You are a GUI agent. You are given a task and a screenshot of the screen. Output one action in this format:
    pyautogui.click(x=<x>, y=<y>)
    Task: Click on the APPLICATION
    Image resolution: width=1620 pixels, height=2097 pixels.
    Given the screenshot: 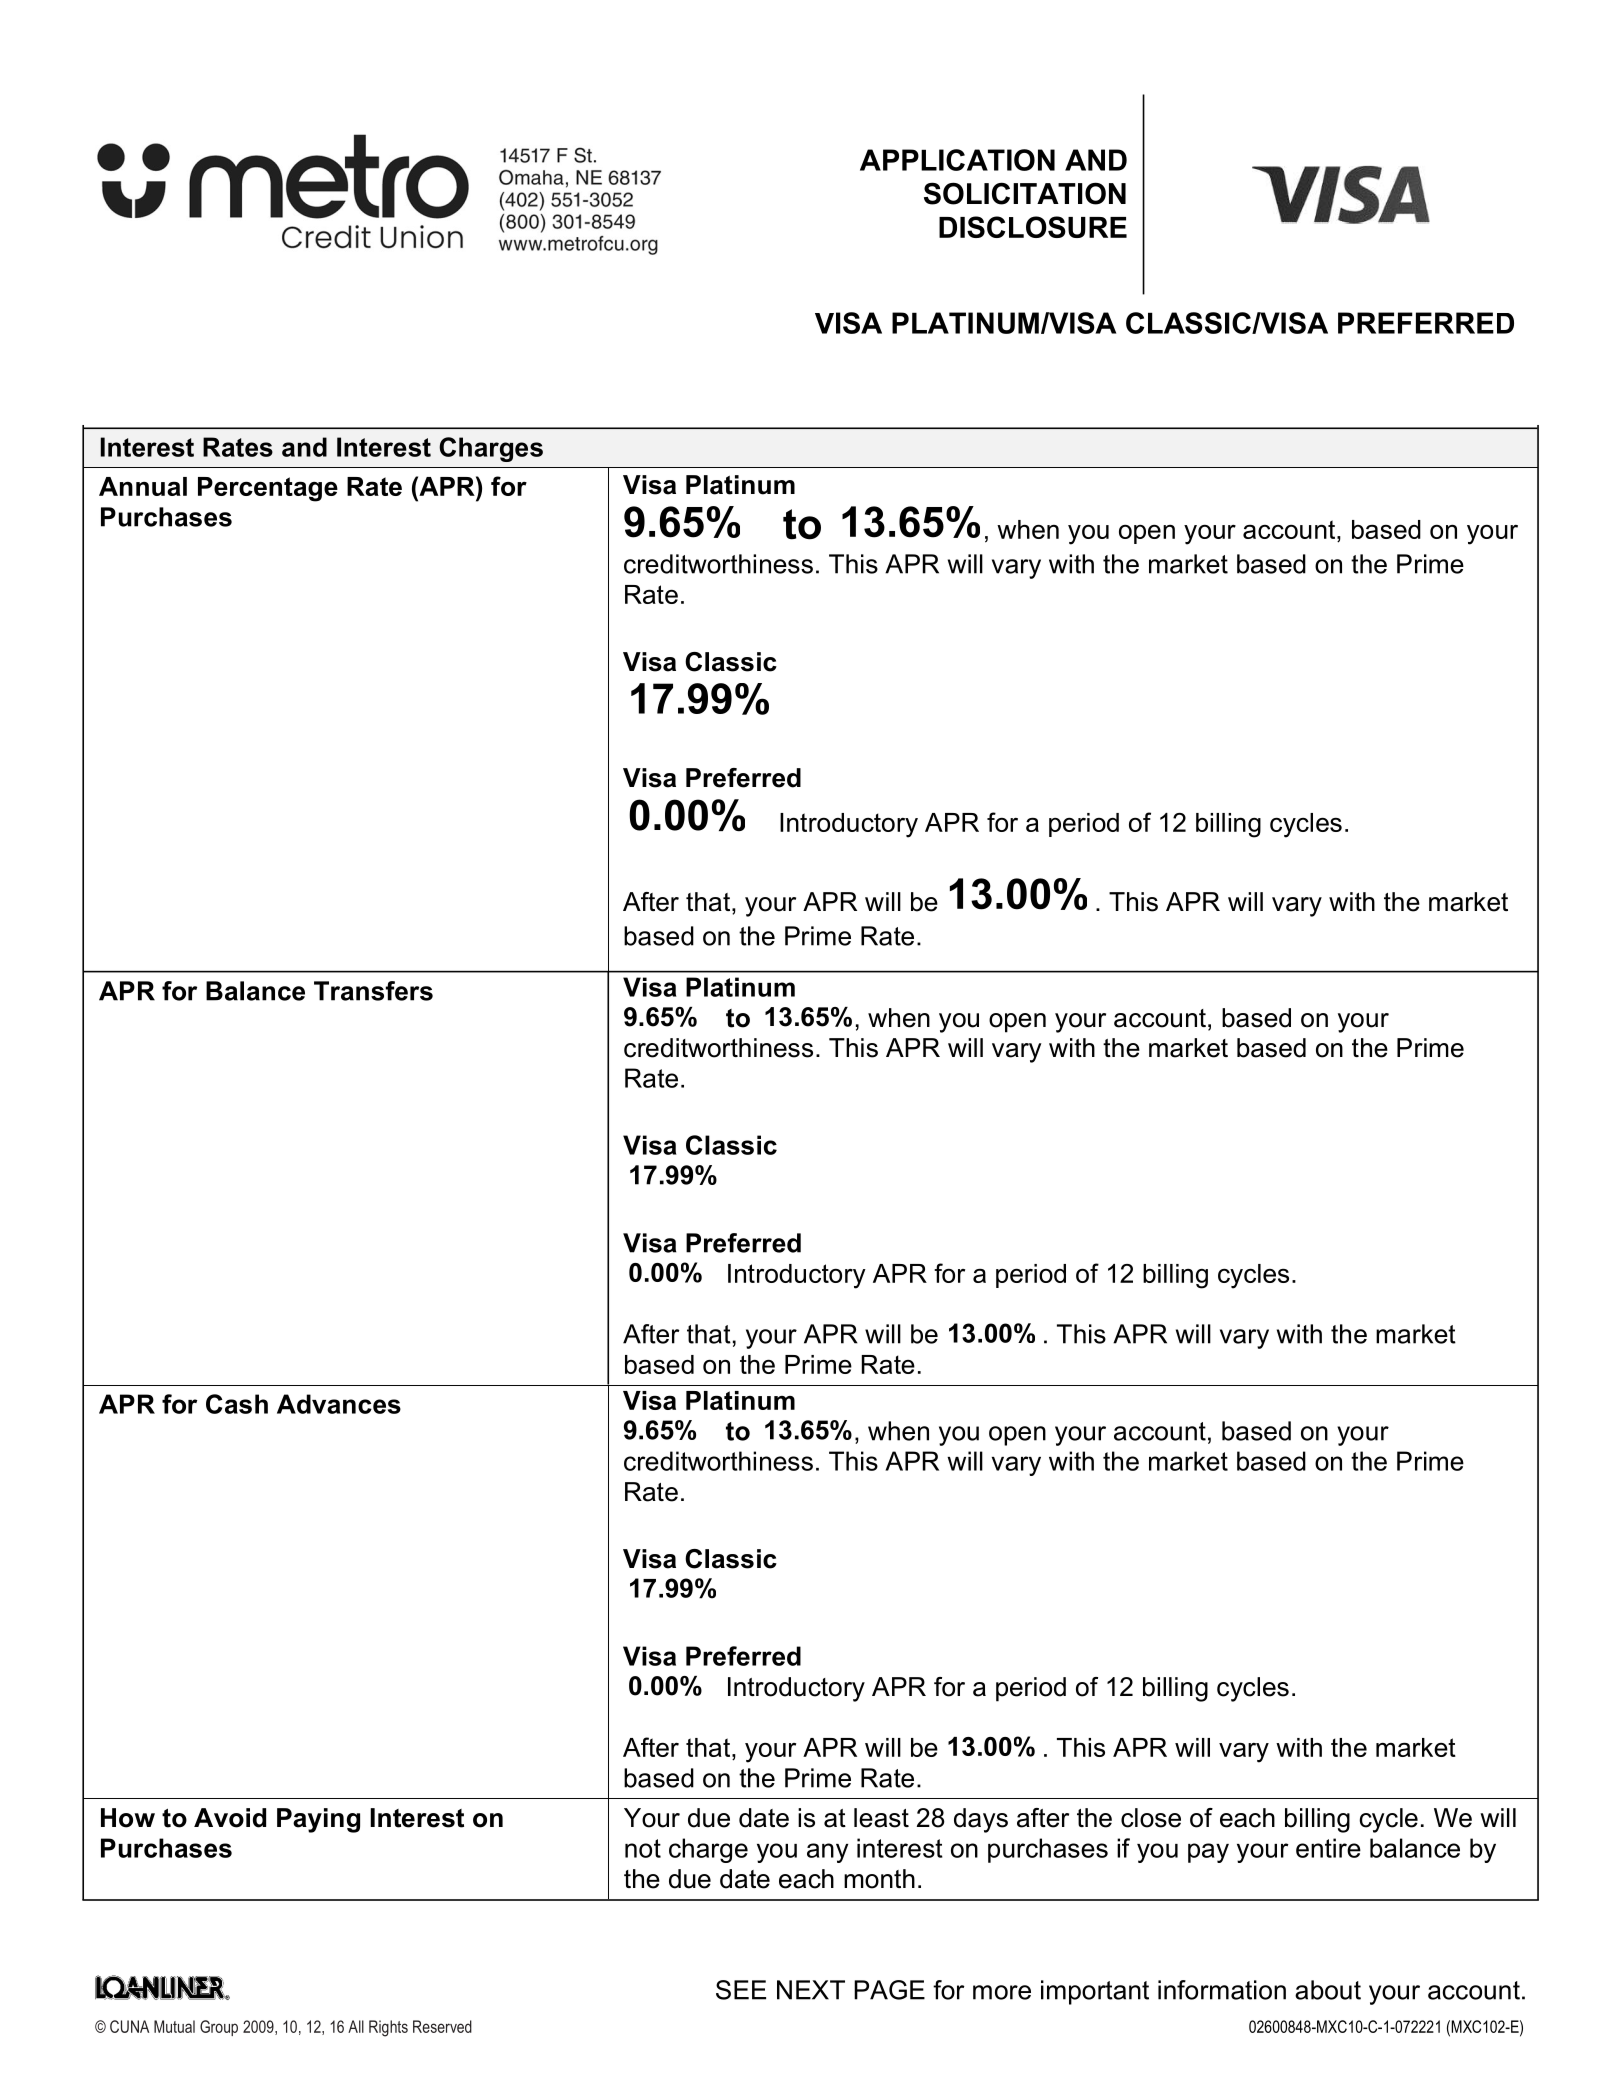 What is the action you would take?
    pyautogui.click(x=957, y=160)
